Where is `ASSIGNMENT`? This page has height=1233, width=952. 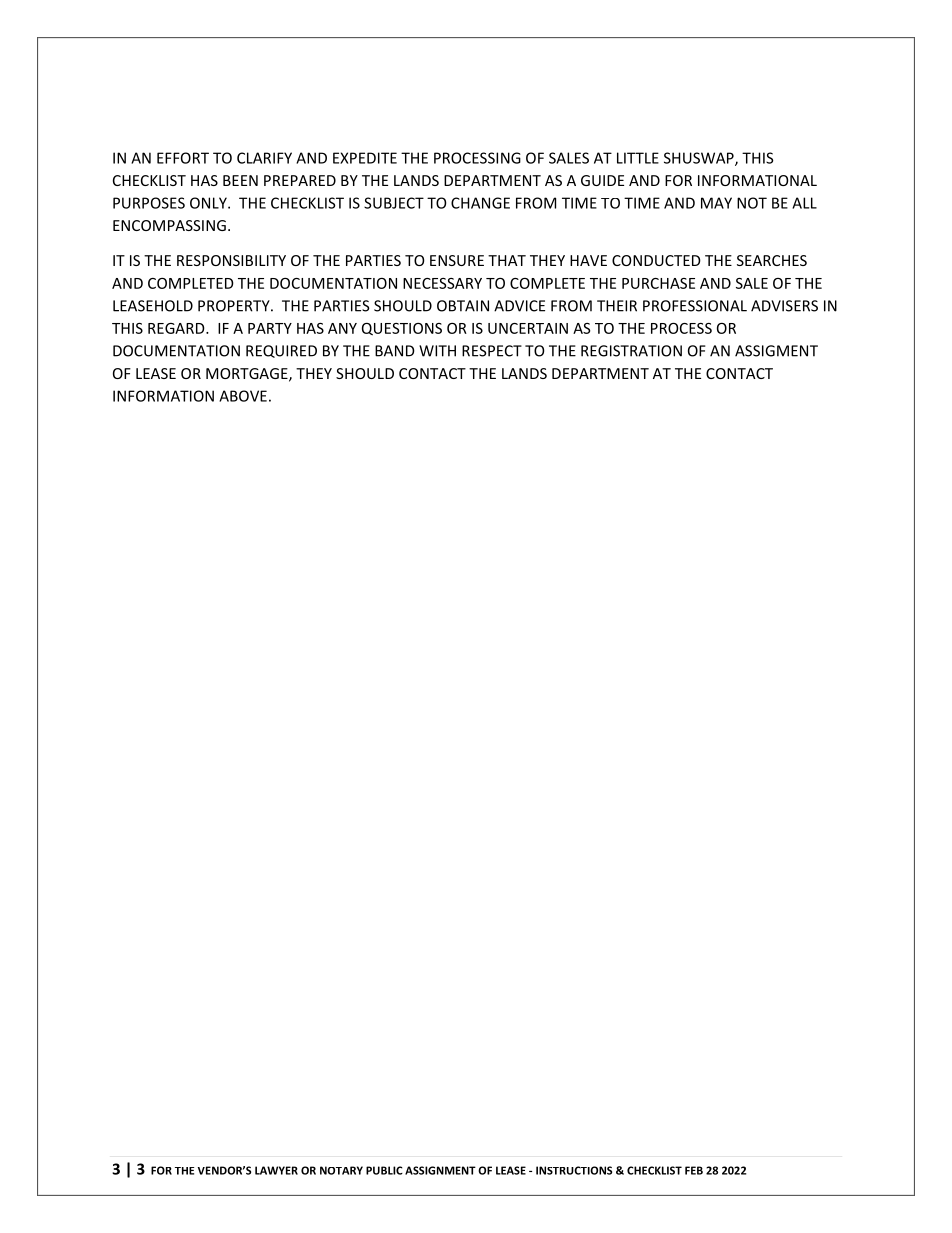 ASSIGNMENT is located at coordinates (440, 1170).
